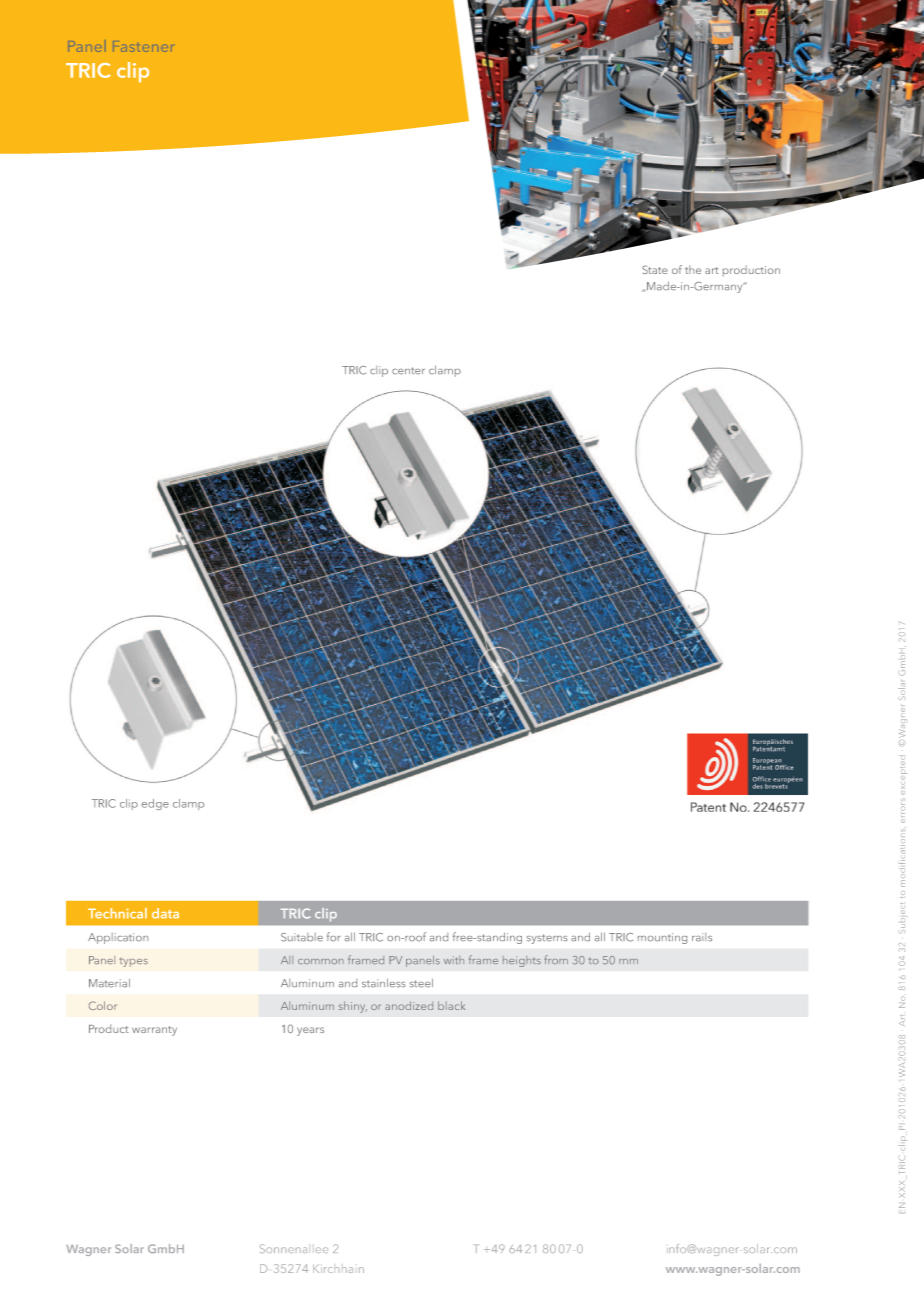  Describe the element at coordinates (408, 371) in the document. I see `center` at that location.
